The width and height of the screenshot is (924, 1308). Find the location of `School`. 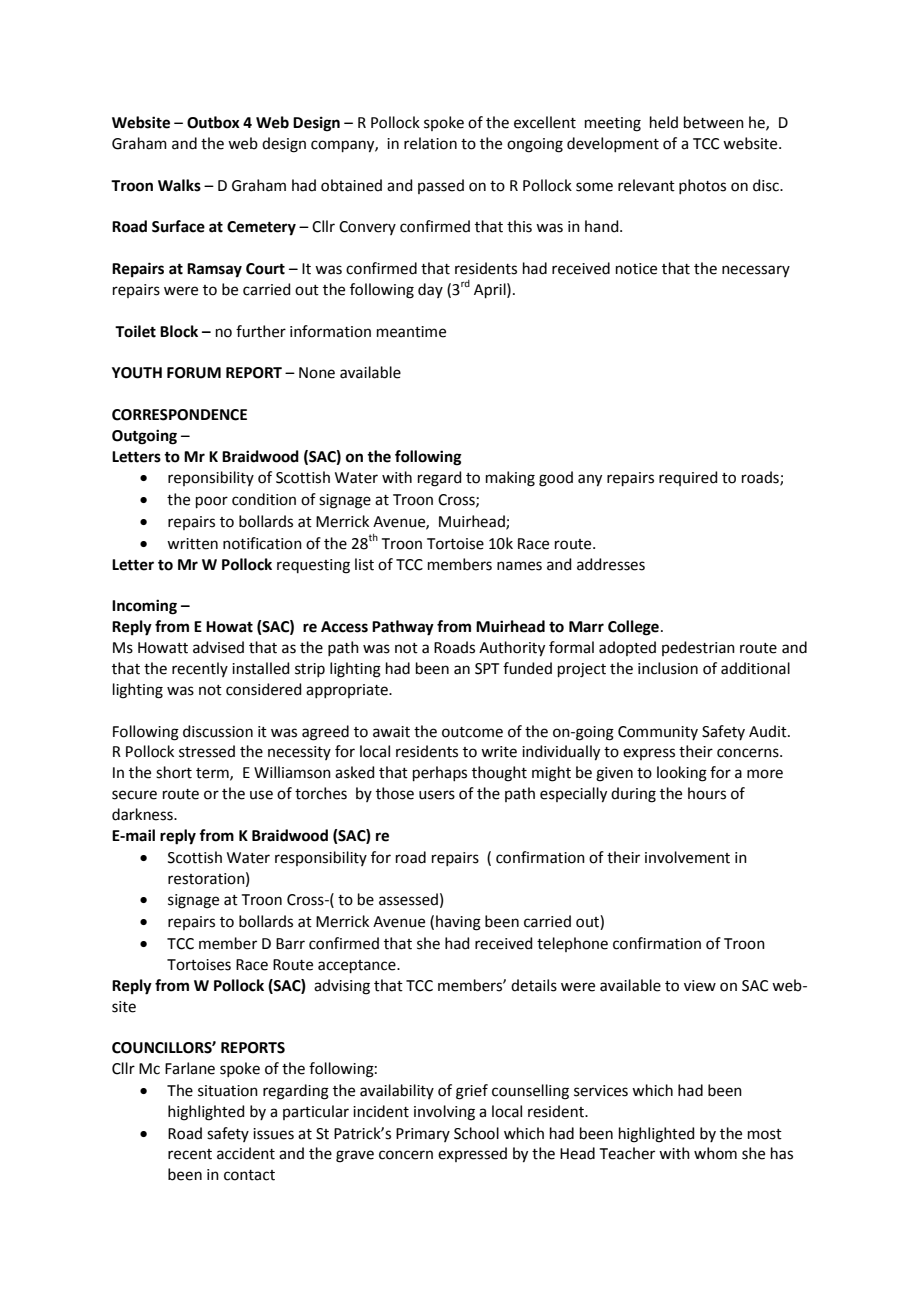

School is located at coordinates (476, 1133).
